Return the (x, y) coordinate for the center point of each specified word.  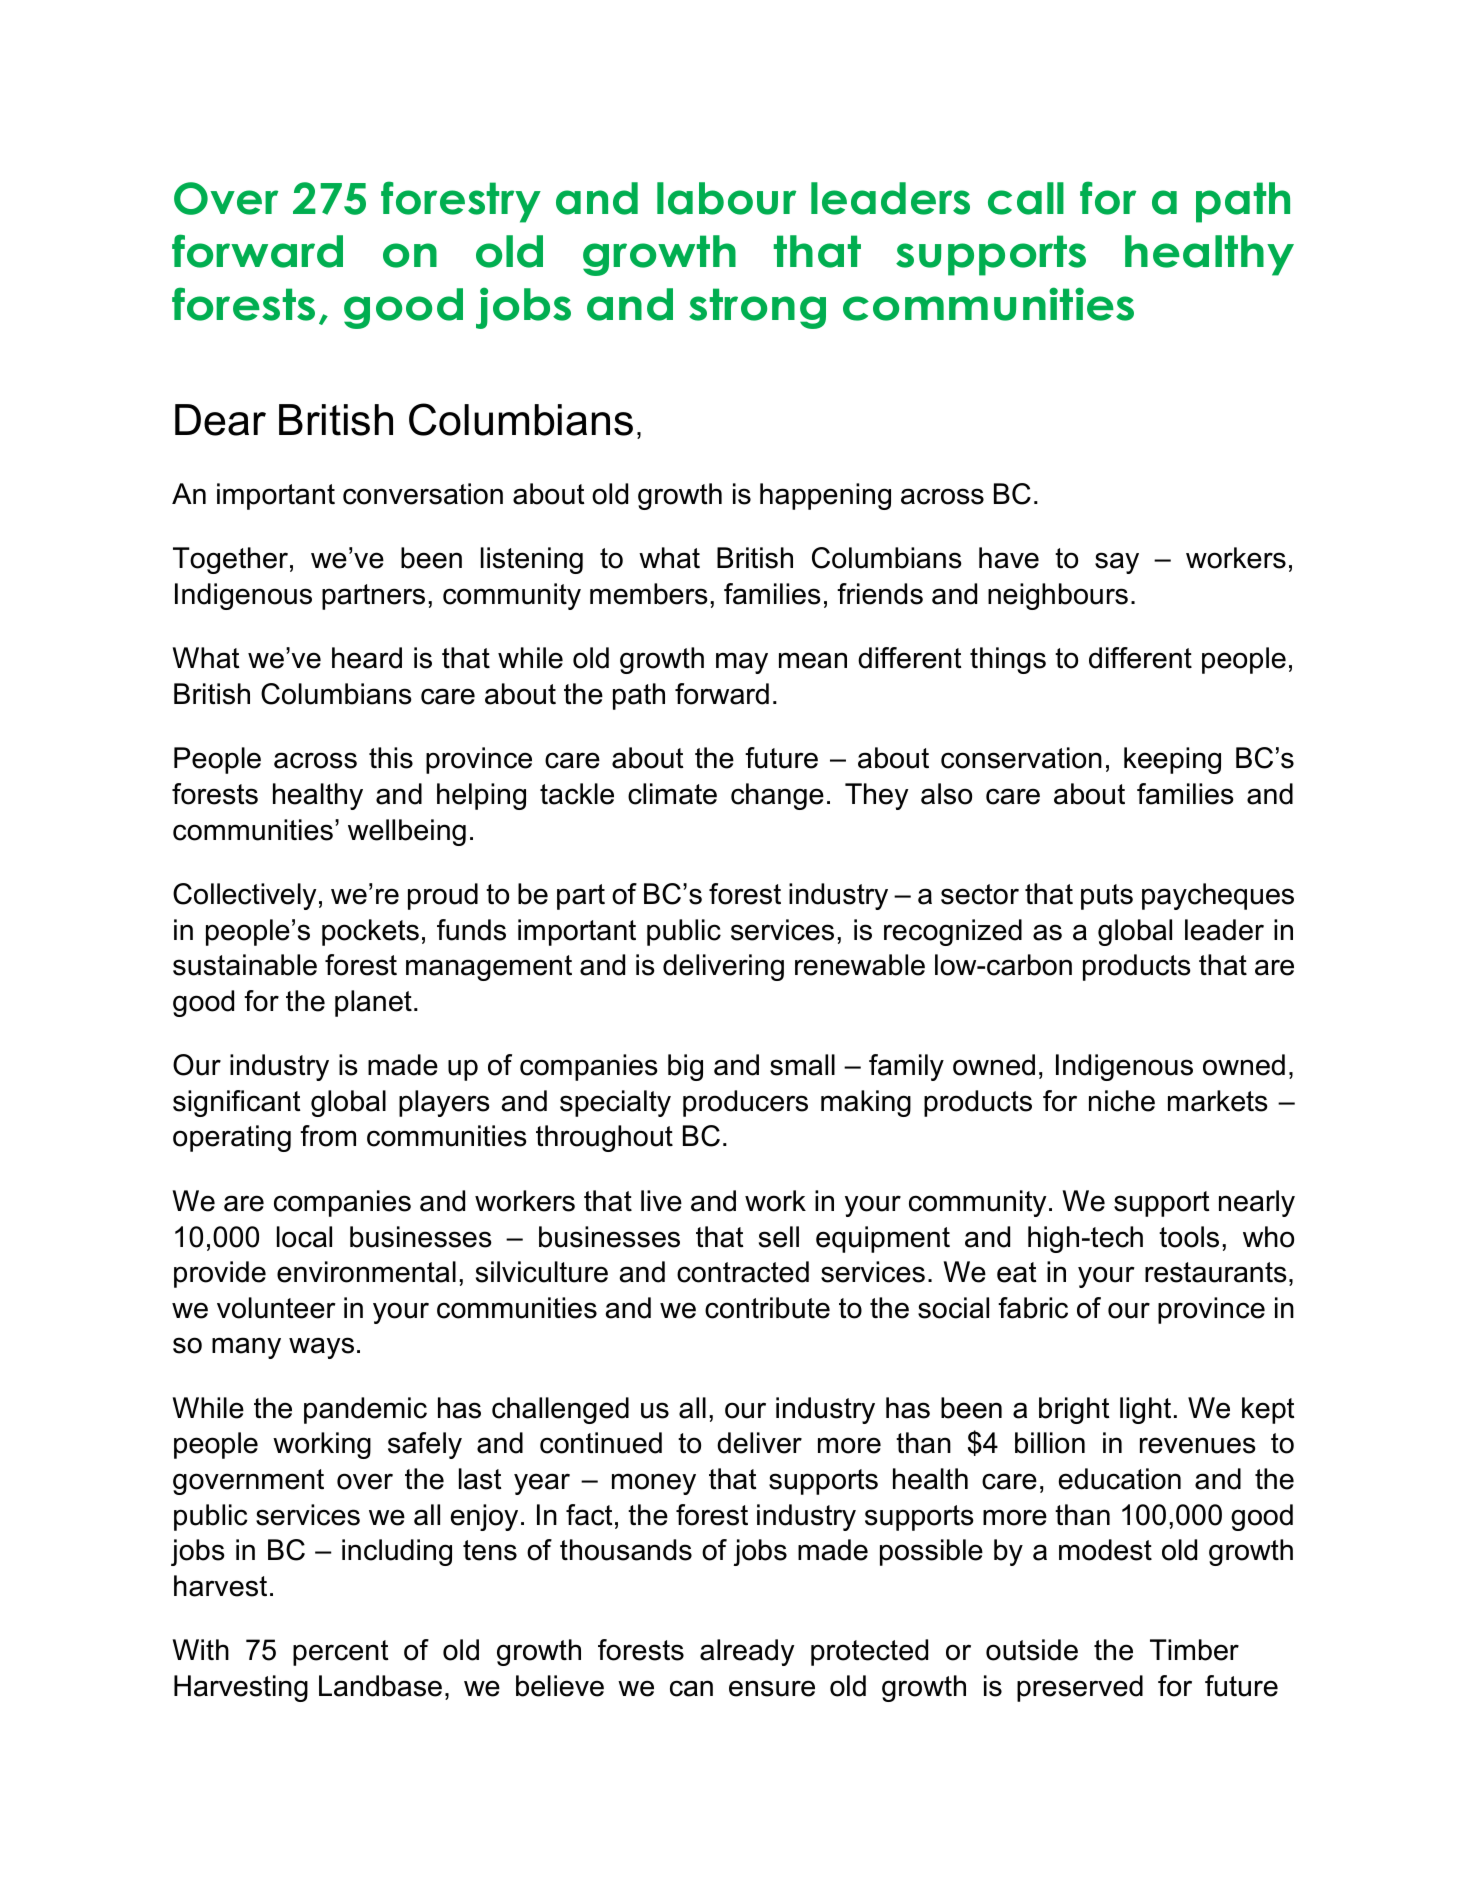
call (1026, 198)
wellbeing (407, 832)
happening (825, 496)
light (1145, 1410)
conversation (423, 494)
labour (726, 198)
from (328, 1136)
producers (745, 1103)
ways (321, 1348)
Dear (220, 420)
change (777, 796)
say (1117, 563)
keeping (1172, 760)
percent (341, 1653)
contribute (767, 1308)
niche (1122, 1101)
